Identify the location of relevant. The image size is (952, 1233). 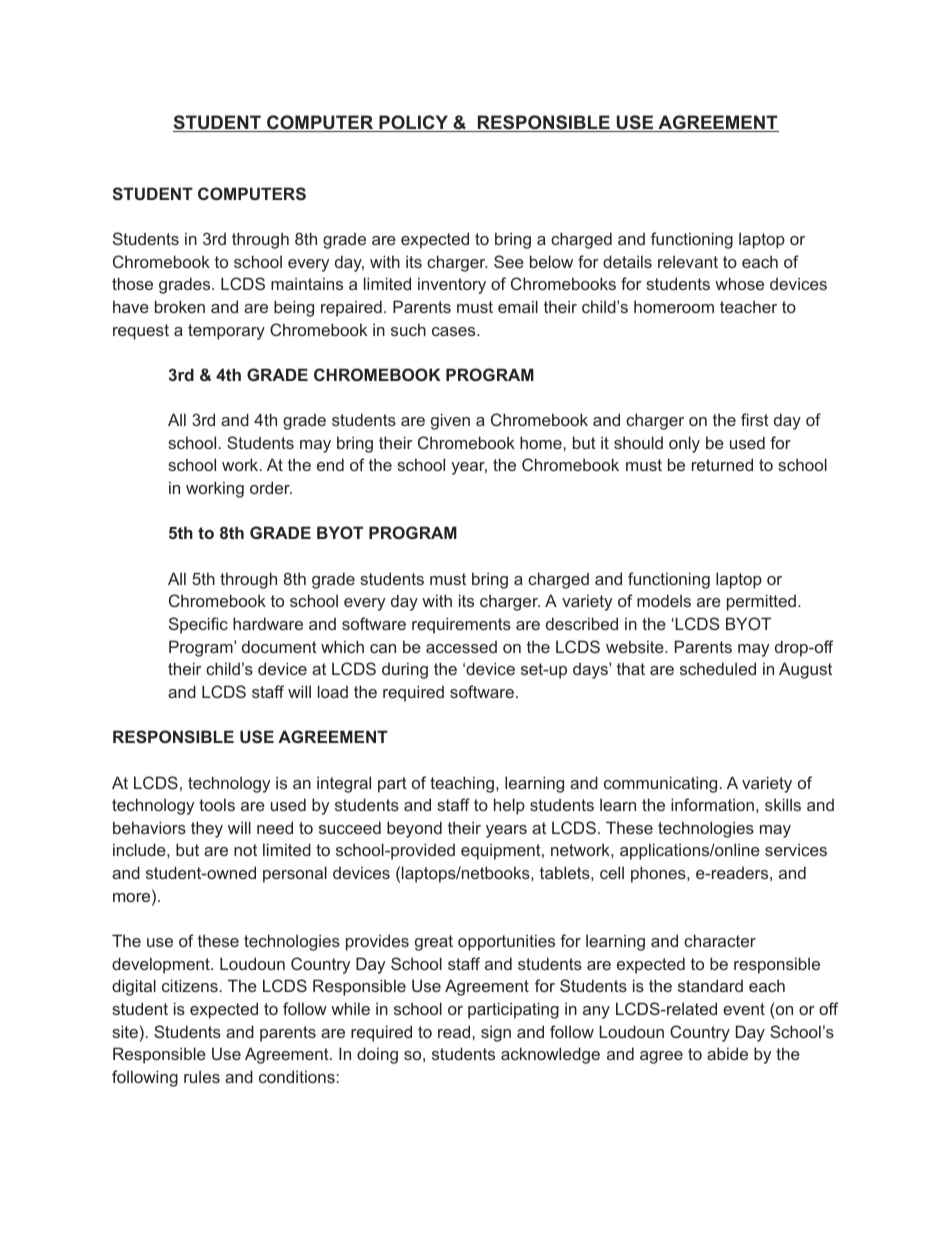
(688, 261).
